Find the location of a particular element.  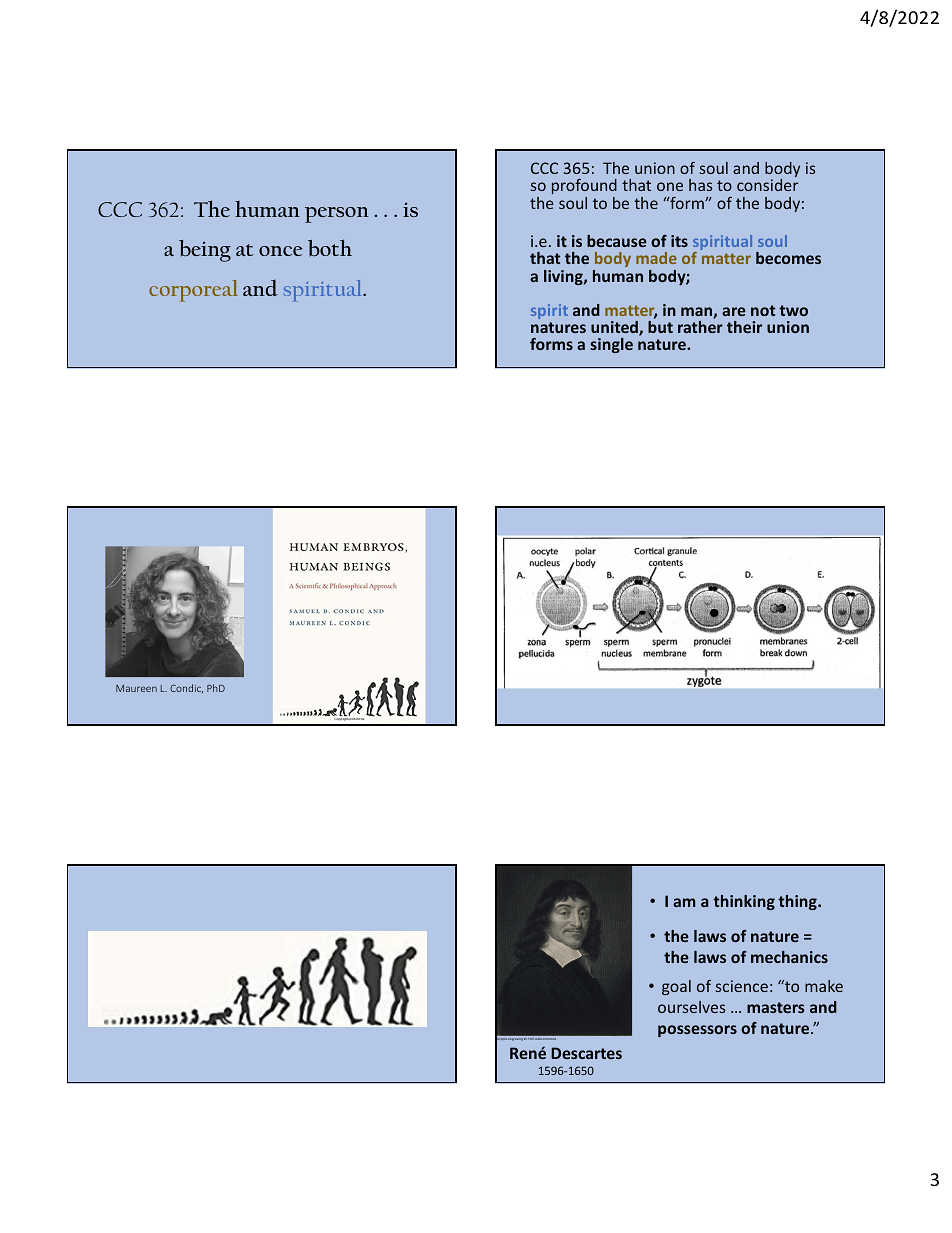

thing is located at coordinates (798, 902).
